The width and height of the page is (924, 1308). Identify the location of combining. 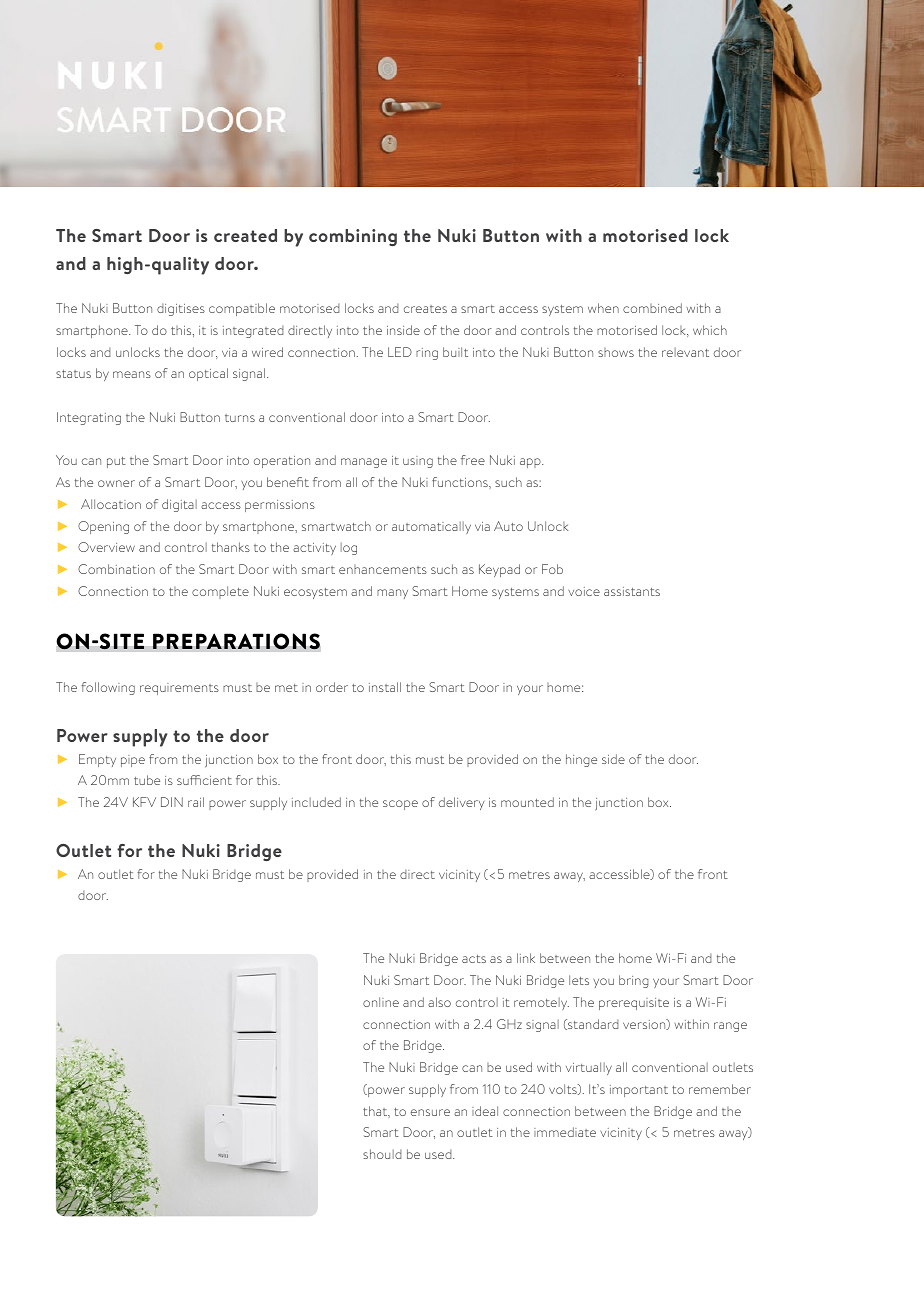
(353, 237).
